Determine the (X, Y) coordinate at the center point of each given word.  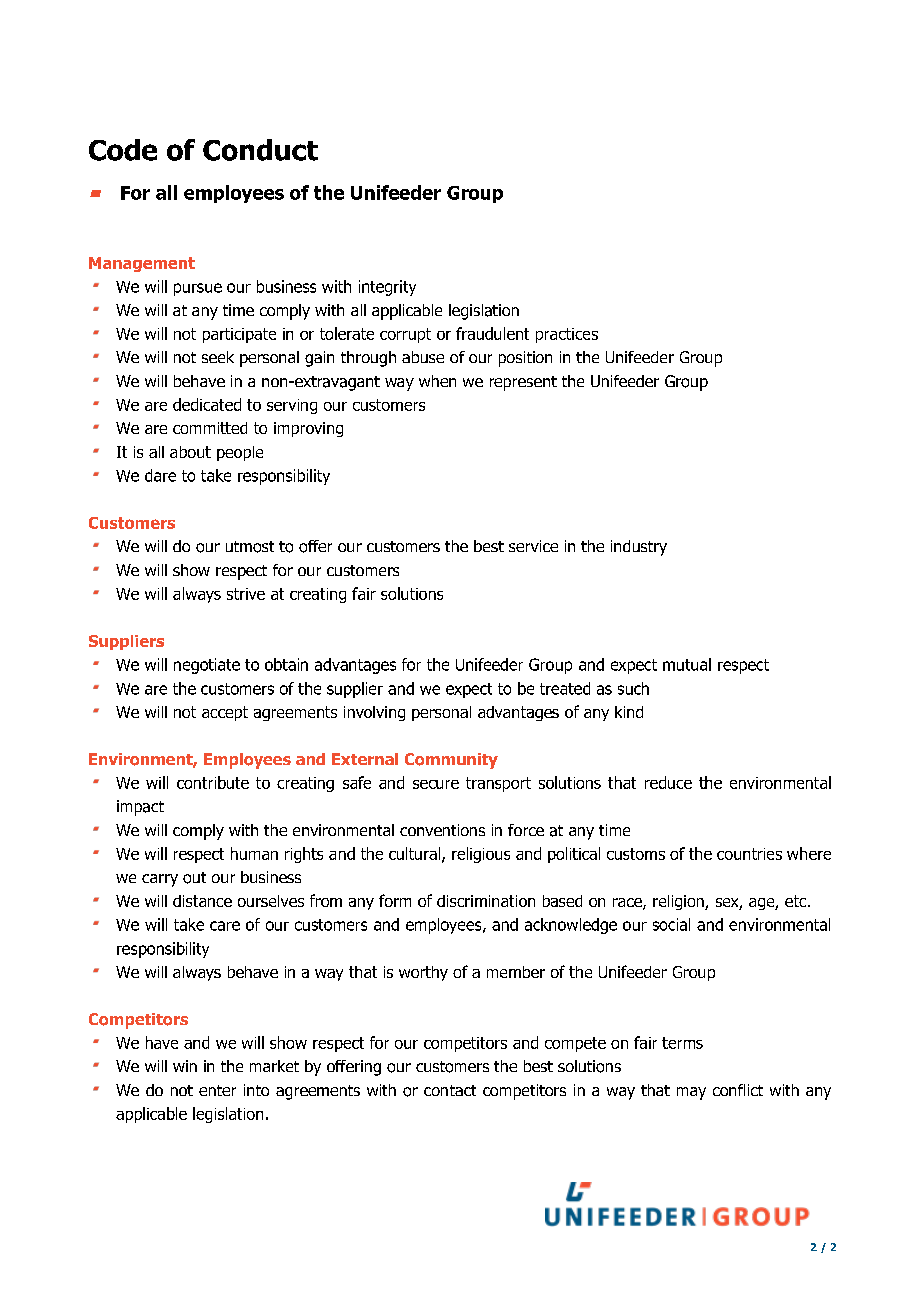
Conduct (260, 150)
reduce (668, 782)
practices (567, 335)
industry (639, 548)
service (533, 546)
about (190, 452)
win (185, 1066)
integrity (387, 288)
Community (451, 761)
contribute (213, 782)
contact (450, 1090)
